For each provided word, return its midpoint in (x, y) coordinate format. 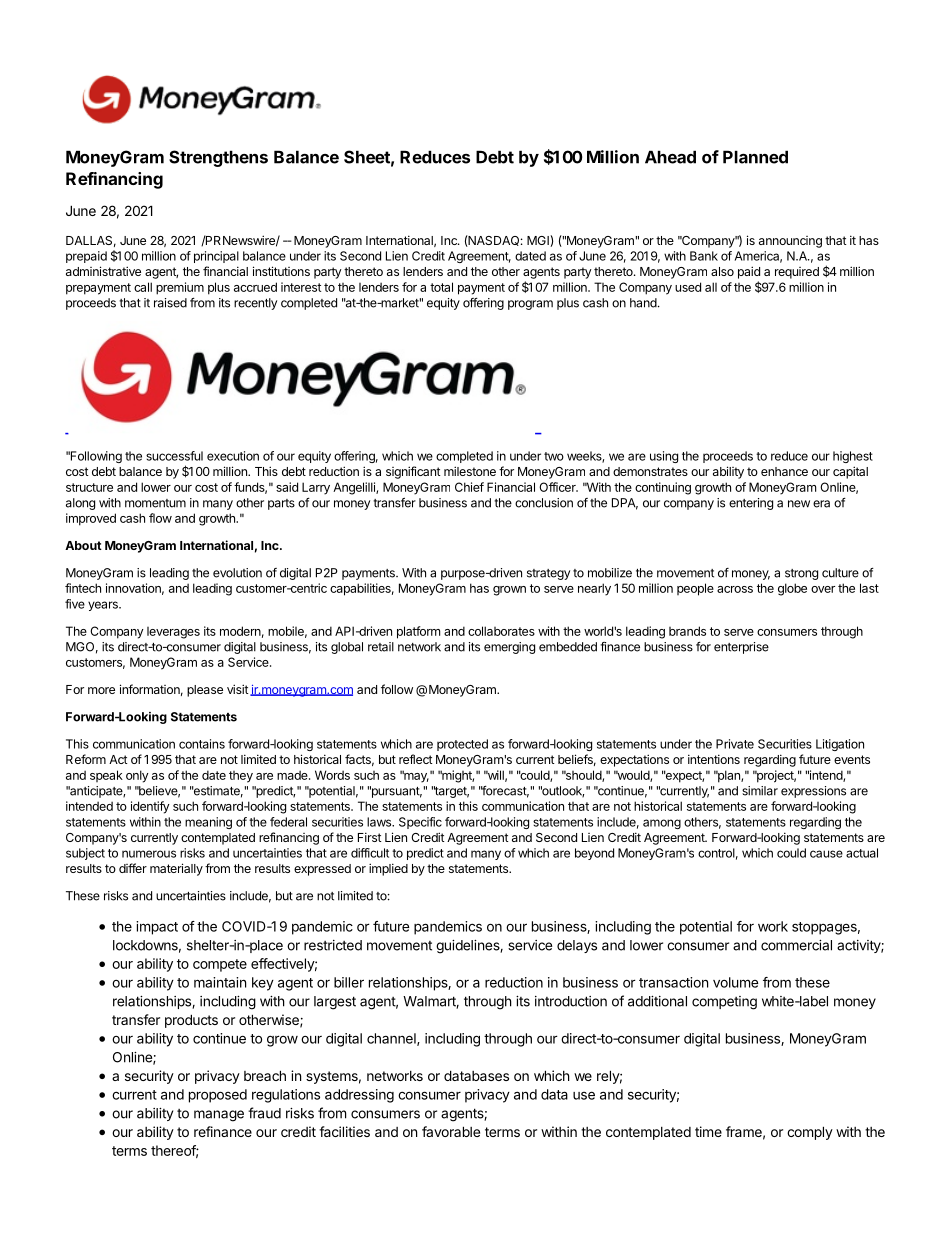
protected (462, 745)
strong (801, 574)
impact (157, 928)
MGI (539, 241)
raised (170, 303)
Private (735, 744)
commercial (796, 945)
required (797, 273)
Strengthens (218, 158)
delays (577, 946)
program (530, 305)
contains (202, 744)
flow (160, 518)
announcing (790, 242)
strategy (548, 574)
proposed (218, 1096)
